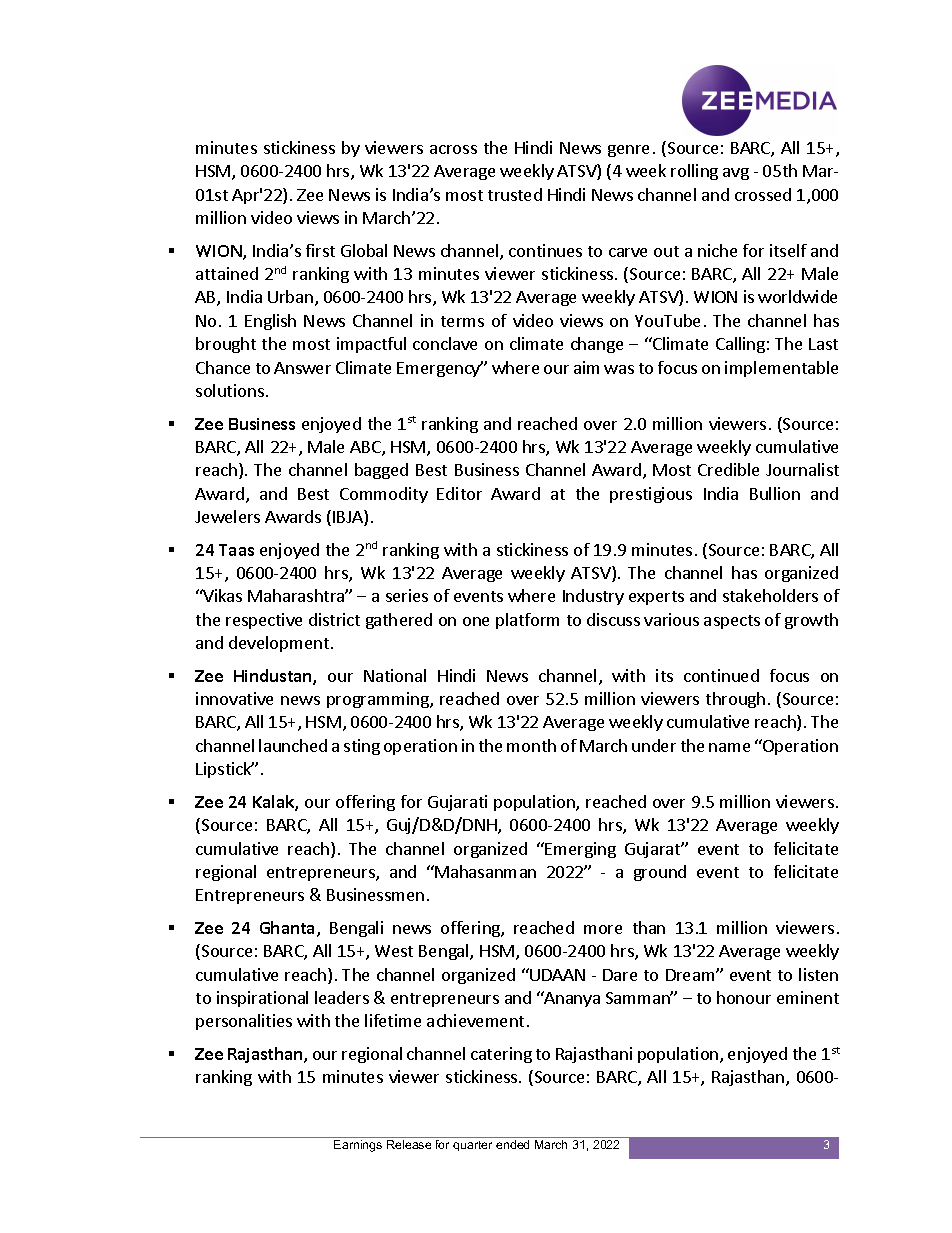 The width and height of the page is (952, 1233). Describe the element at coordinates (320, 250) in the page. I see `first` at that location.
